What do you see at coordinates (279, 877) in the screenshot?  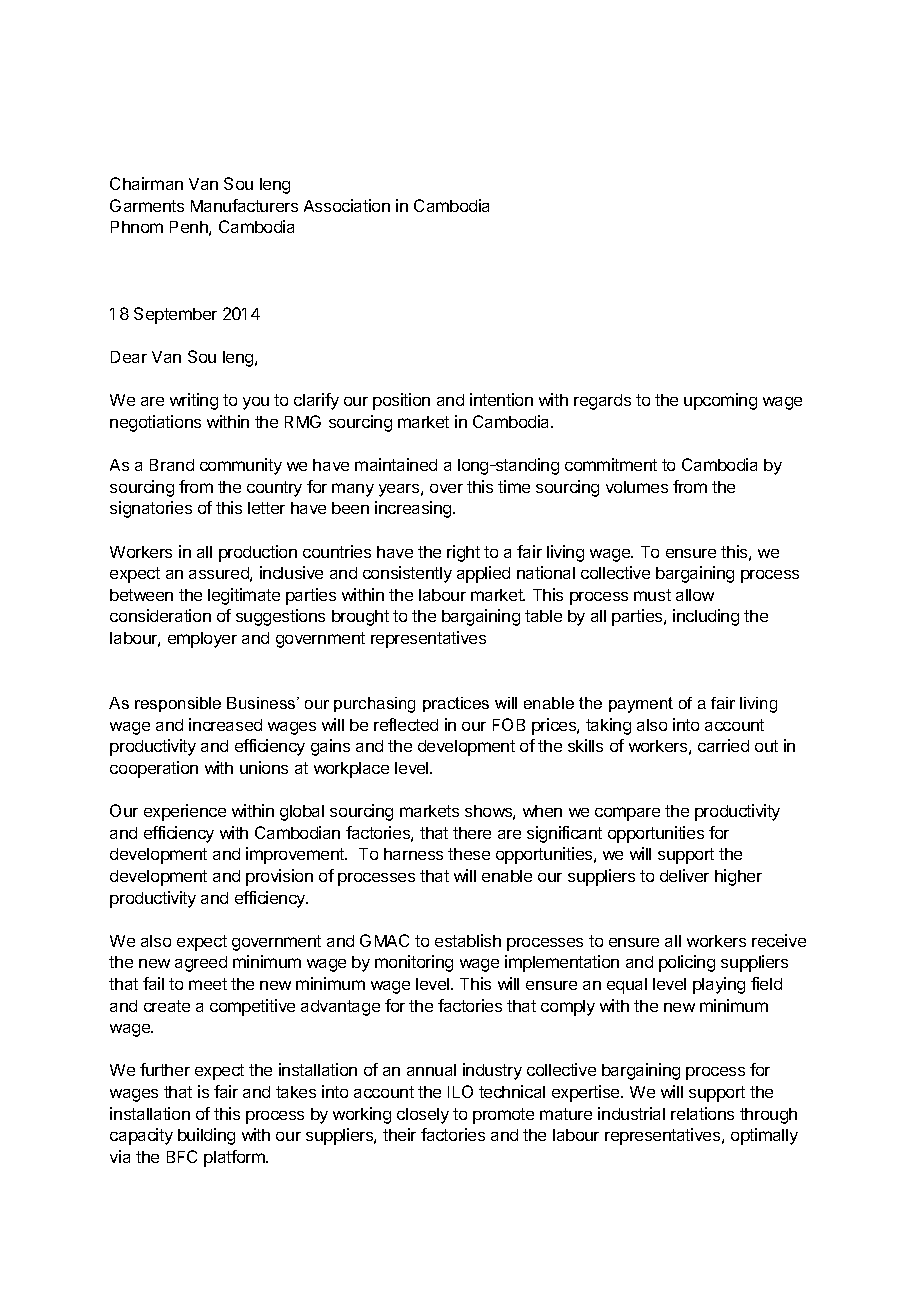 I see `provision` at bounding box center [279, 877].
